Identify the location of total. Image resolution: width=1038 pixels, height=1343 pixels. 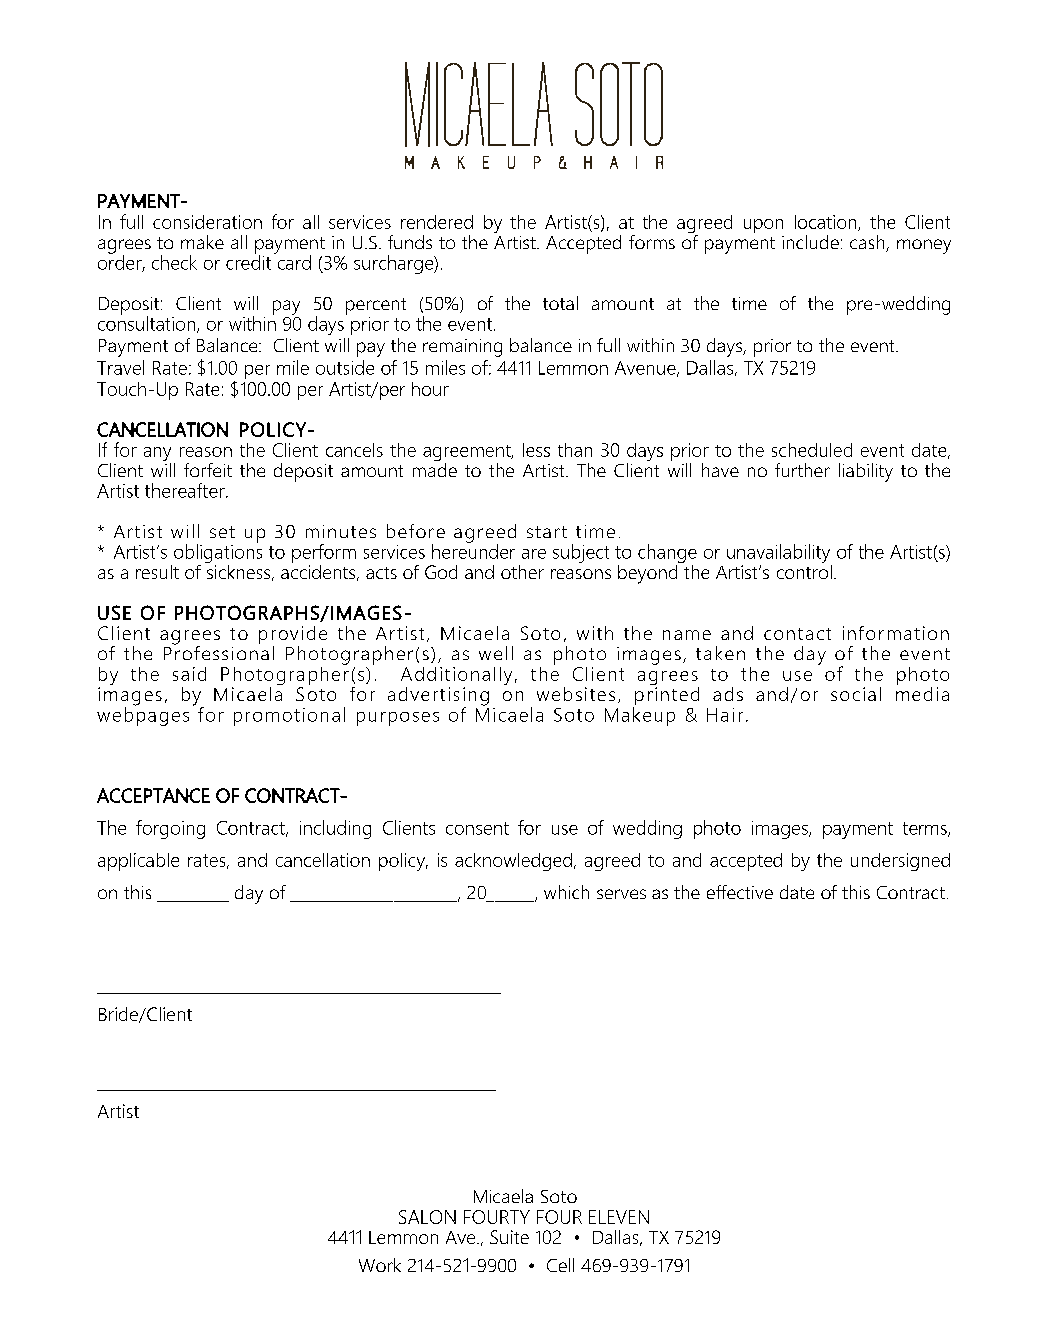
(560, 303).
